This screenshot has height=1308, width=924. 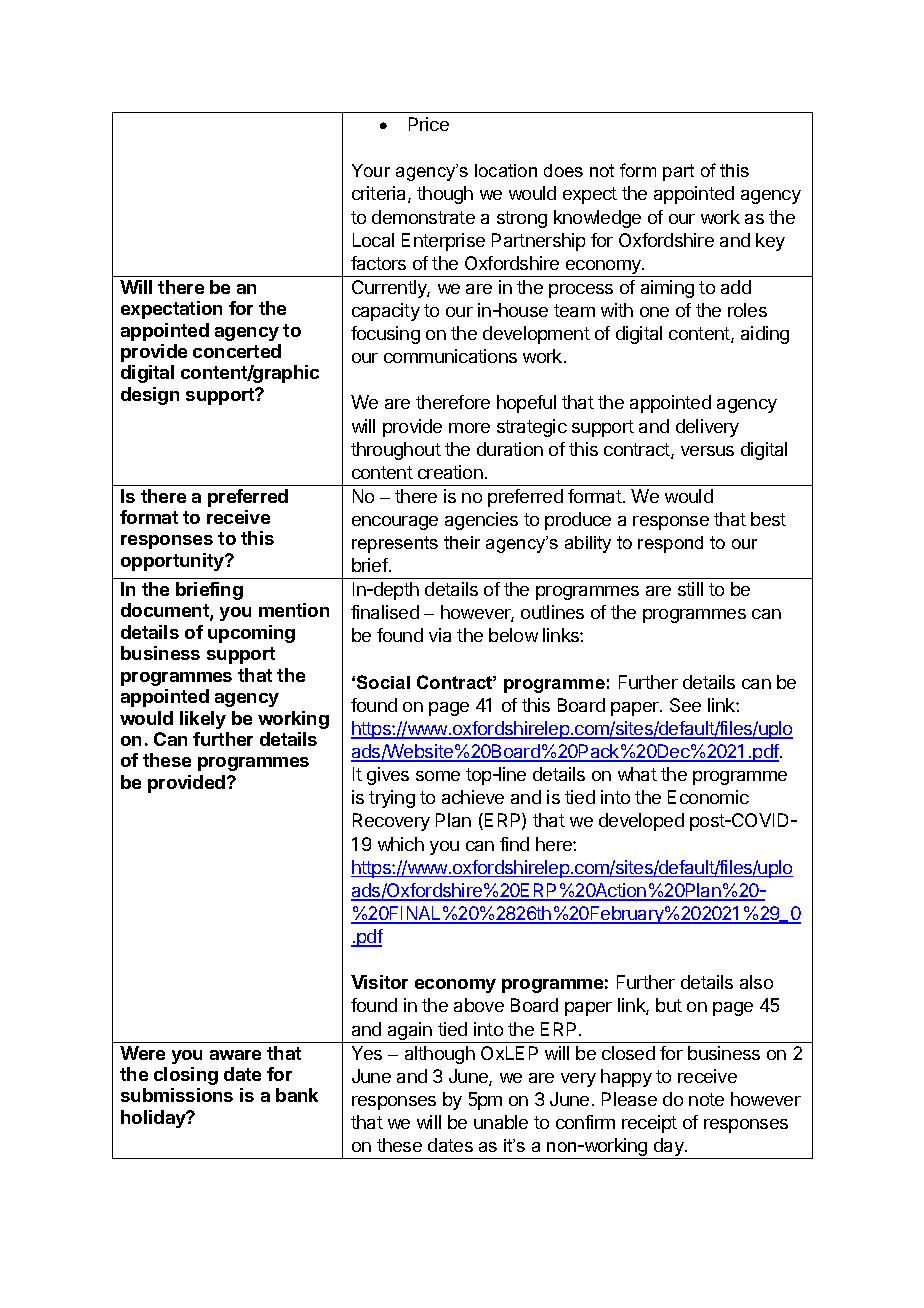 I want to click on knowledge, so click(x=597, y=219).
